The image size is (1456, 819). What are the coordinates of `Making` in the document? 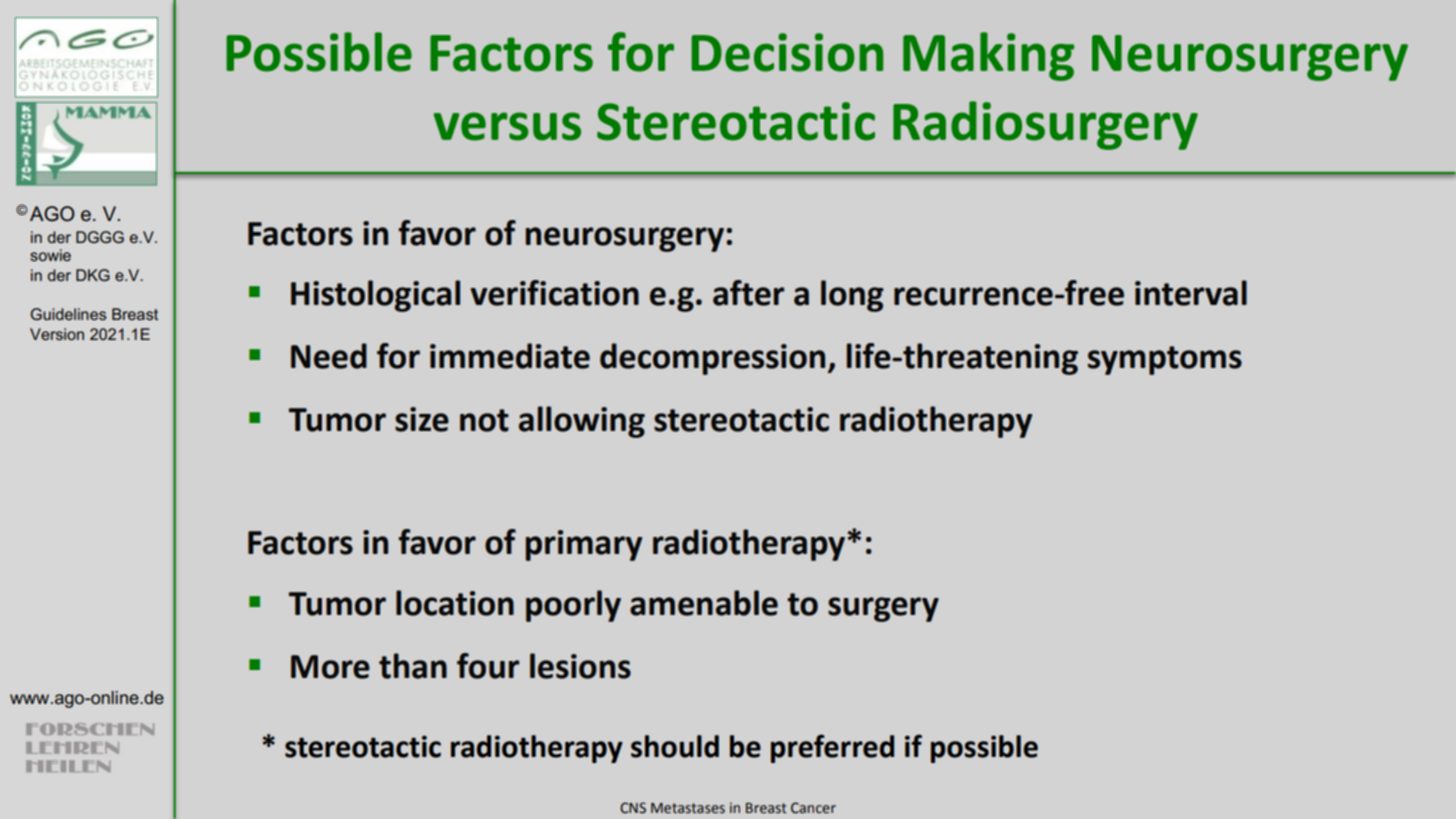 It's located at (988, 56).
